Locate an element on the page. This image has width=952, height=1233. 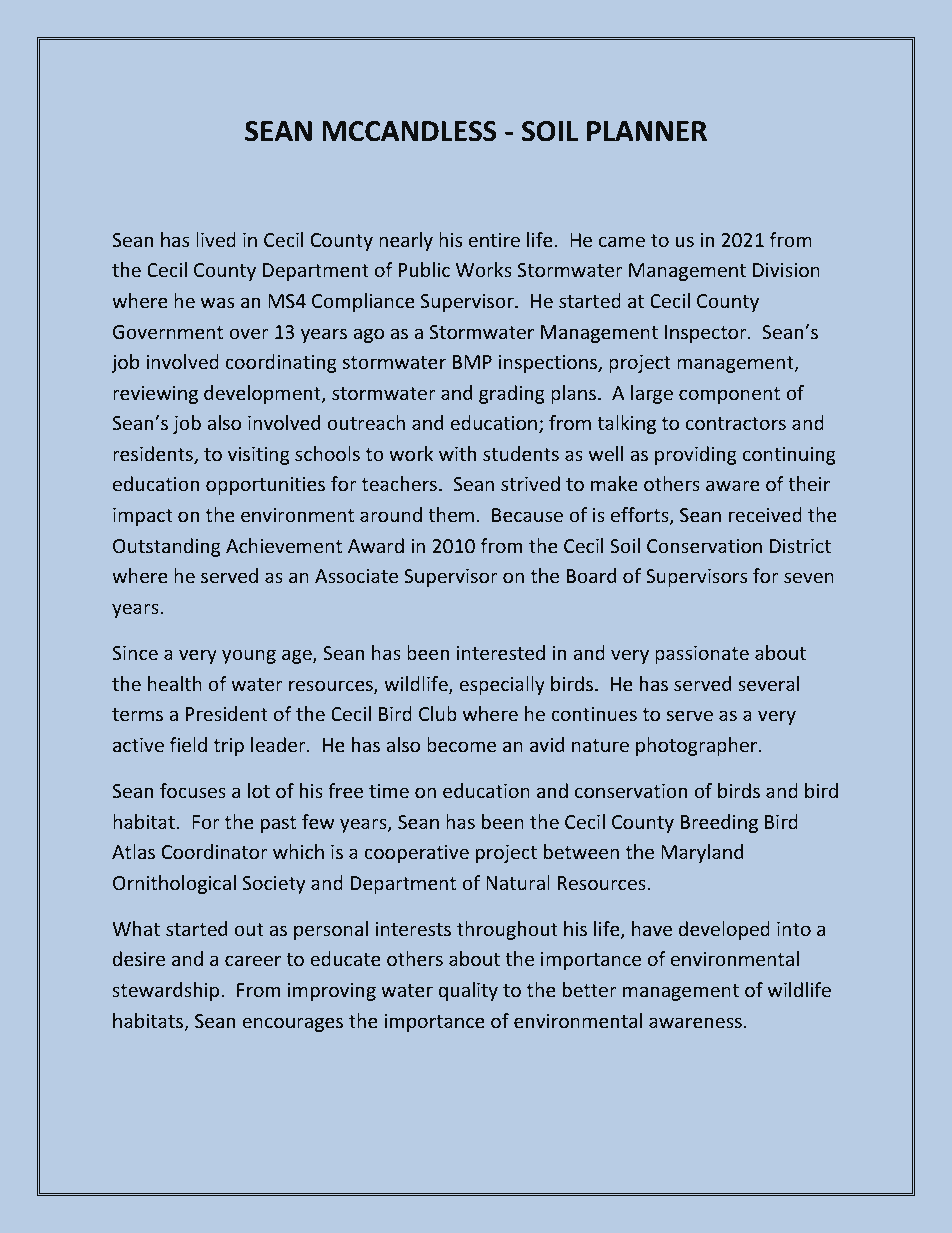
quality is located at coordinates (468, 991).
